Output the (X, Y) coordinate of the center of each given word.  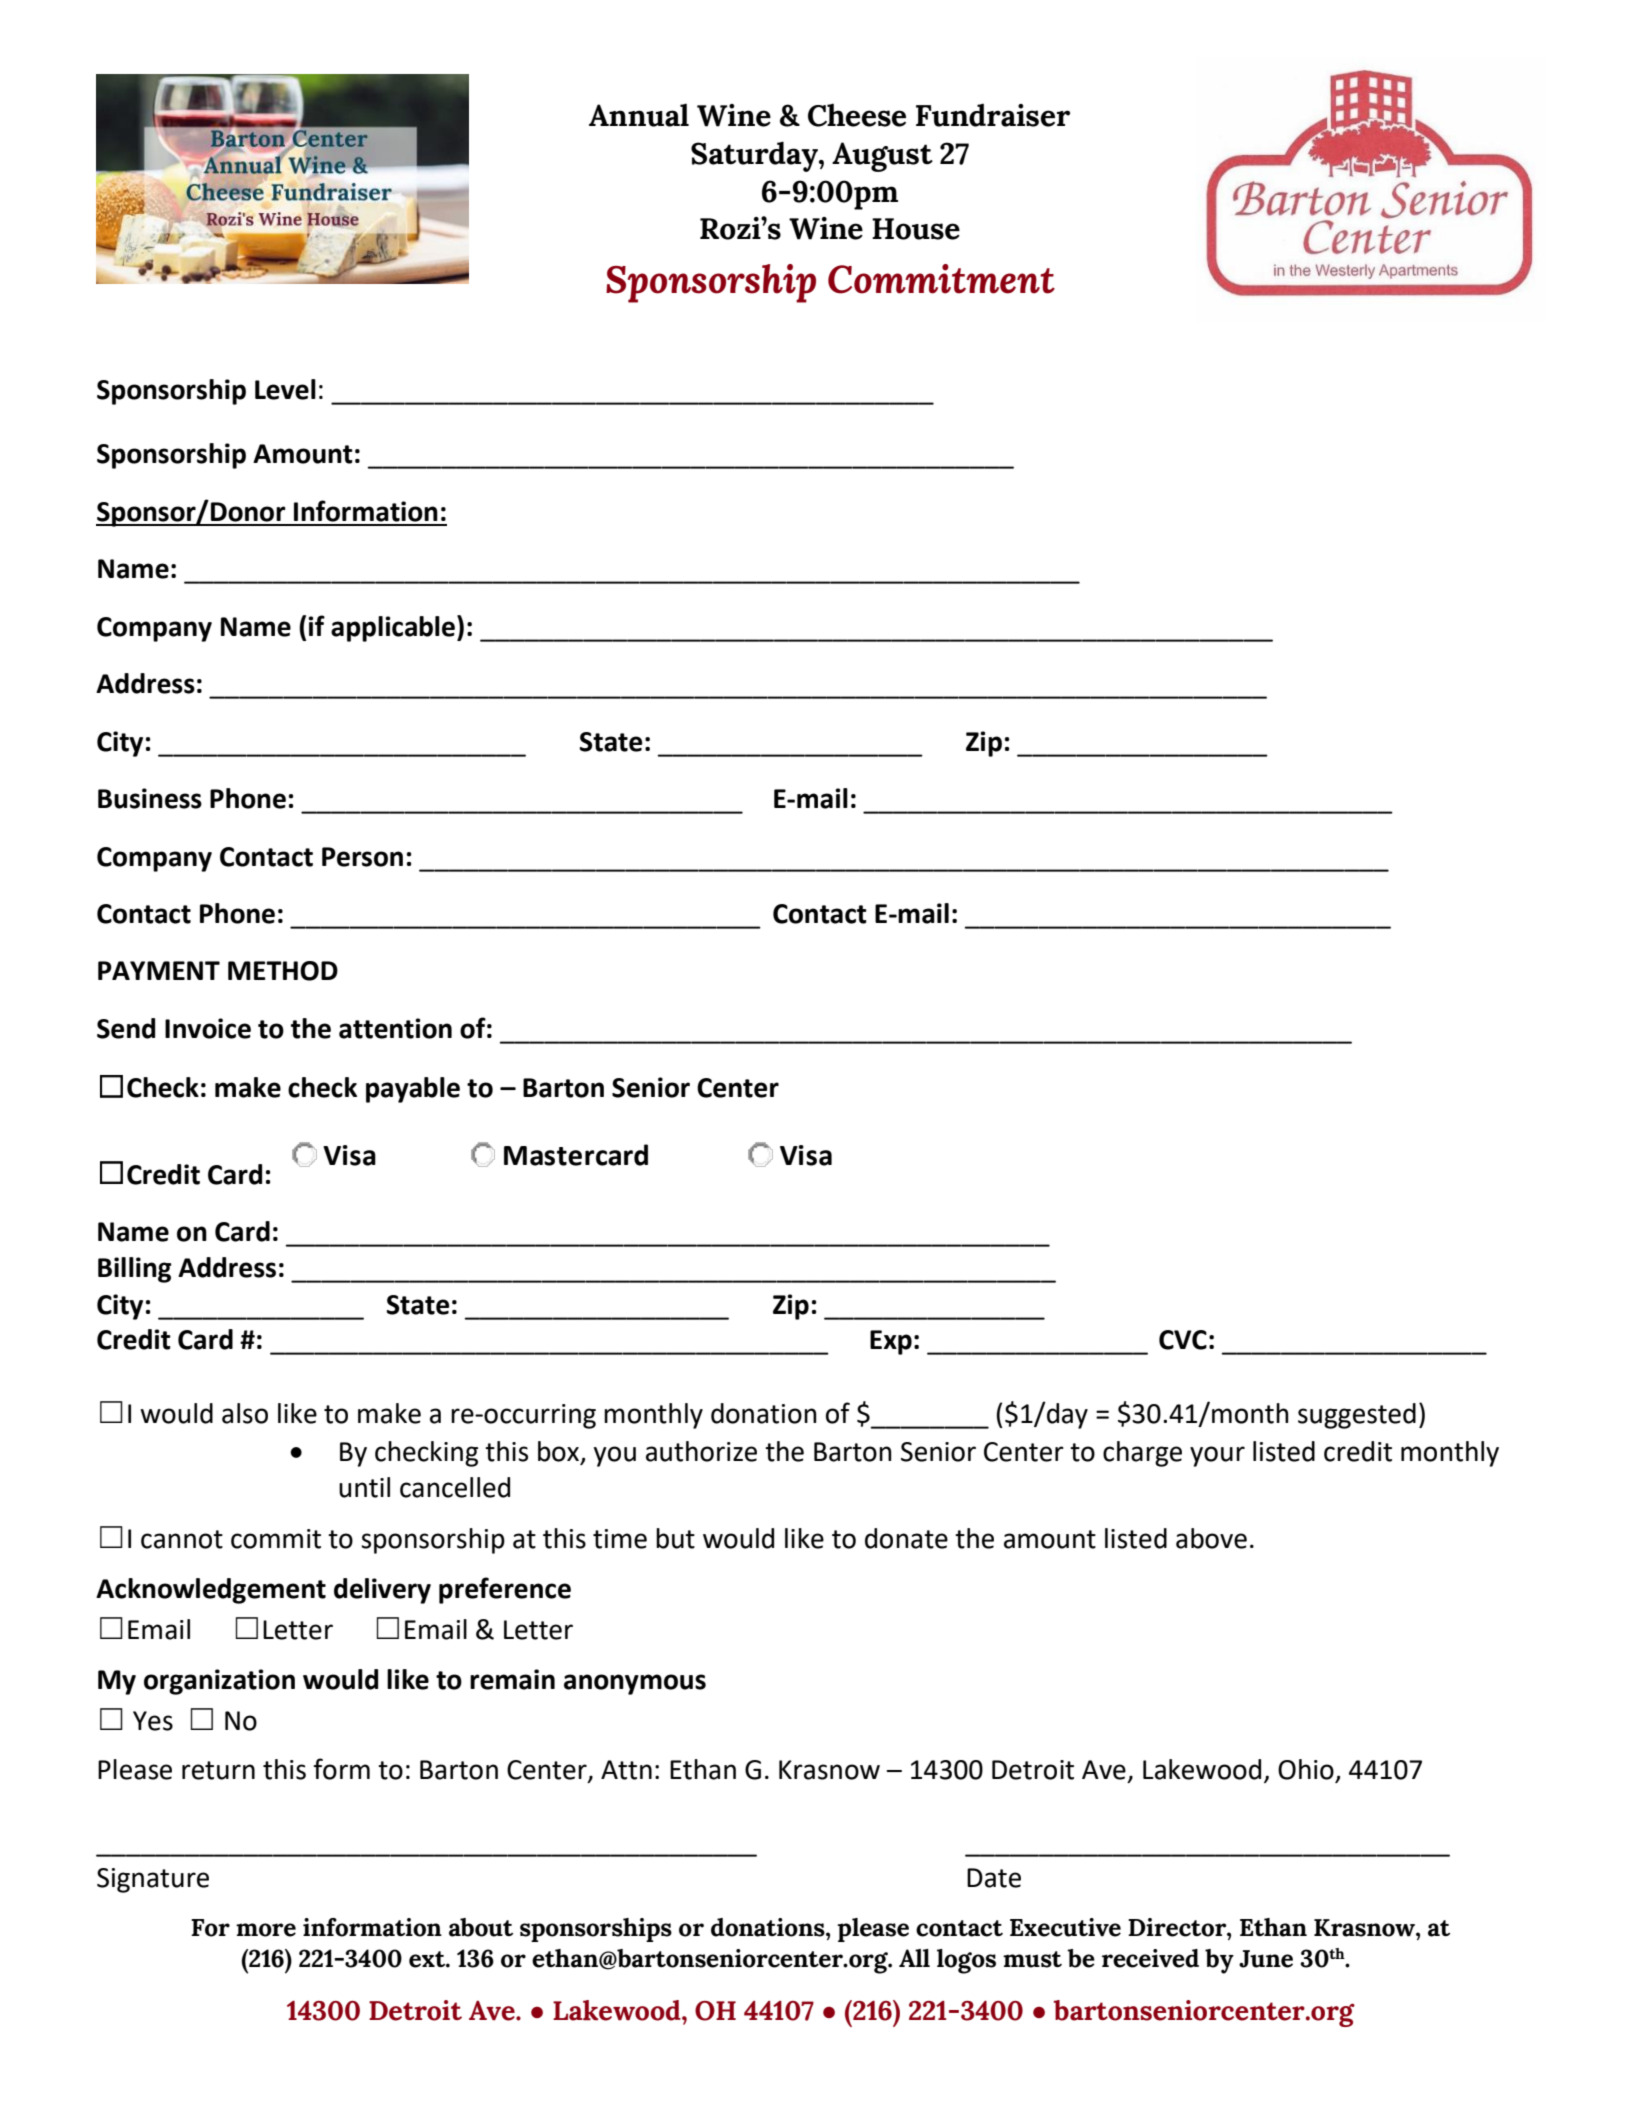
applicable (394, 628)
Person (362, 857)
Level (285, 389)
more (266, 1930)
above (1211, 1538)
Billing (135, 1270)
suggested (1357, 1416)
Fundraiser (993, 115)
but (675, 1538)
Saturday (755, 156)
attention (395, 1028)
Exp (891, 1342)
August (882, 157)
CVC (1183, 1340)
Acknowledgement (211, 1591)
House (916, 229)
